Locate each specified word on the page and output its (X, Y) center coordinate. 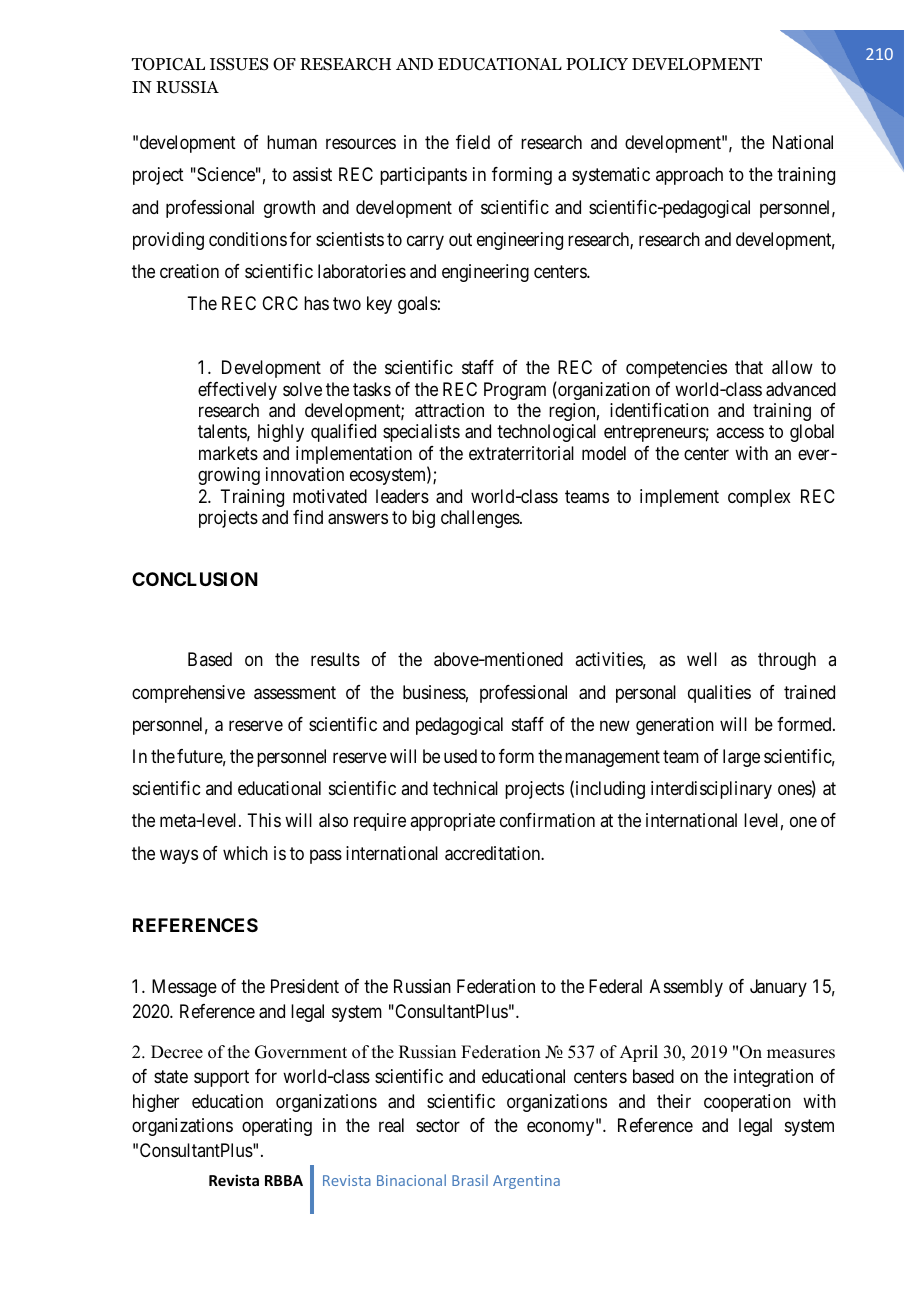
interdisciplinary (711, 790)
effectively (237, 391)
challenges (480, 519)
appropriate (452, 822)
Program (515, 391)
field (473, 142)
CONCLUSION (195, 579)
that (749, 367)
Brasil (470, 1180)
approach (689, 176)
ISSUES (239, 64)
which (245, 853)
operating (277, 1127)
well (702, 659)
